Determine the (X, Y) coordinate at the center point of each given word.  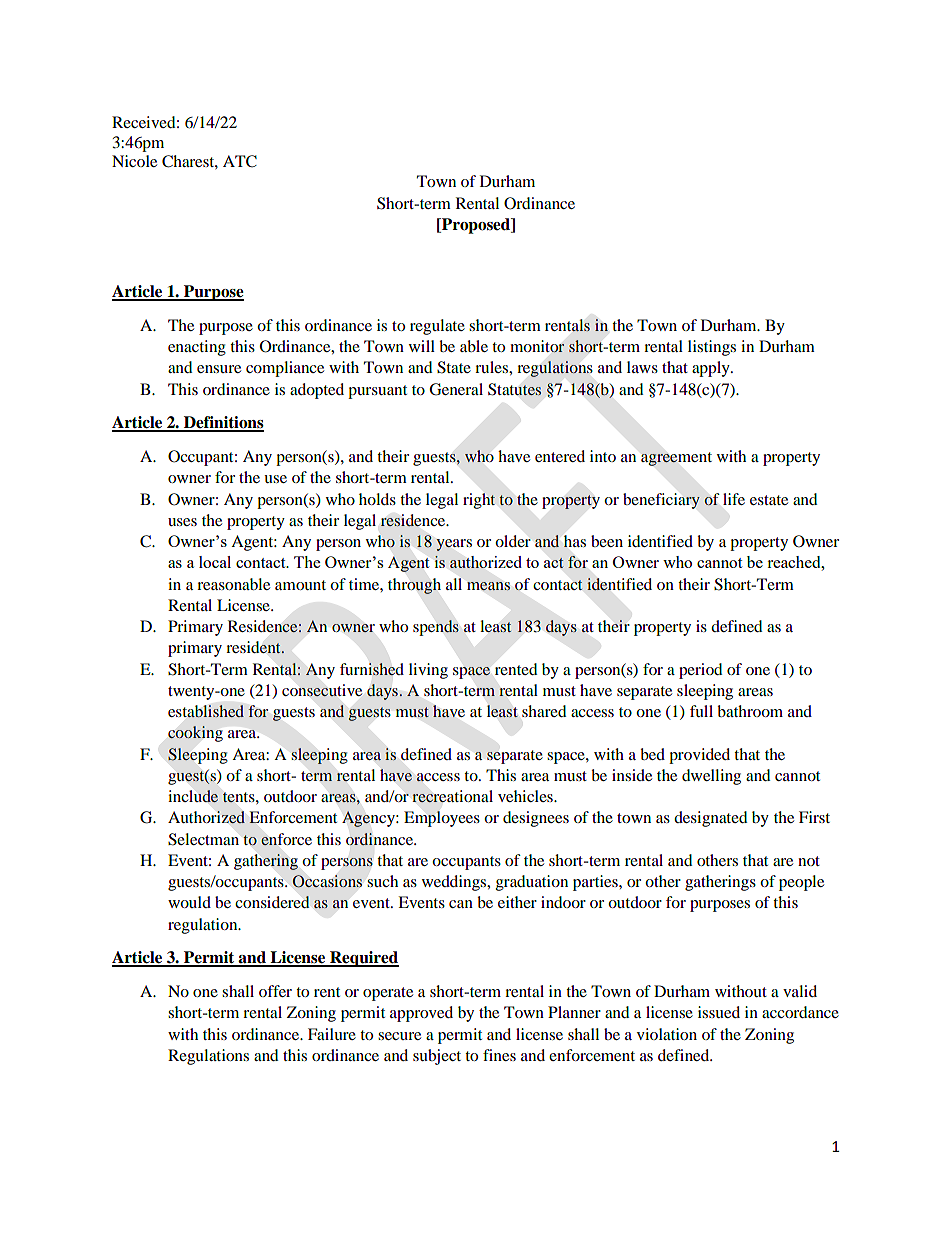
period (701, 671)
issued (719, 1012)
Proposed (476, 226)
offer (275, 991)
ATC (240, 161)
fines (499, 1055)
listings (712, 348)
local (215, 562)
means (488, 586)
